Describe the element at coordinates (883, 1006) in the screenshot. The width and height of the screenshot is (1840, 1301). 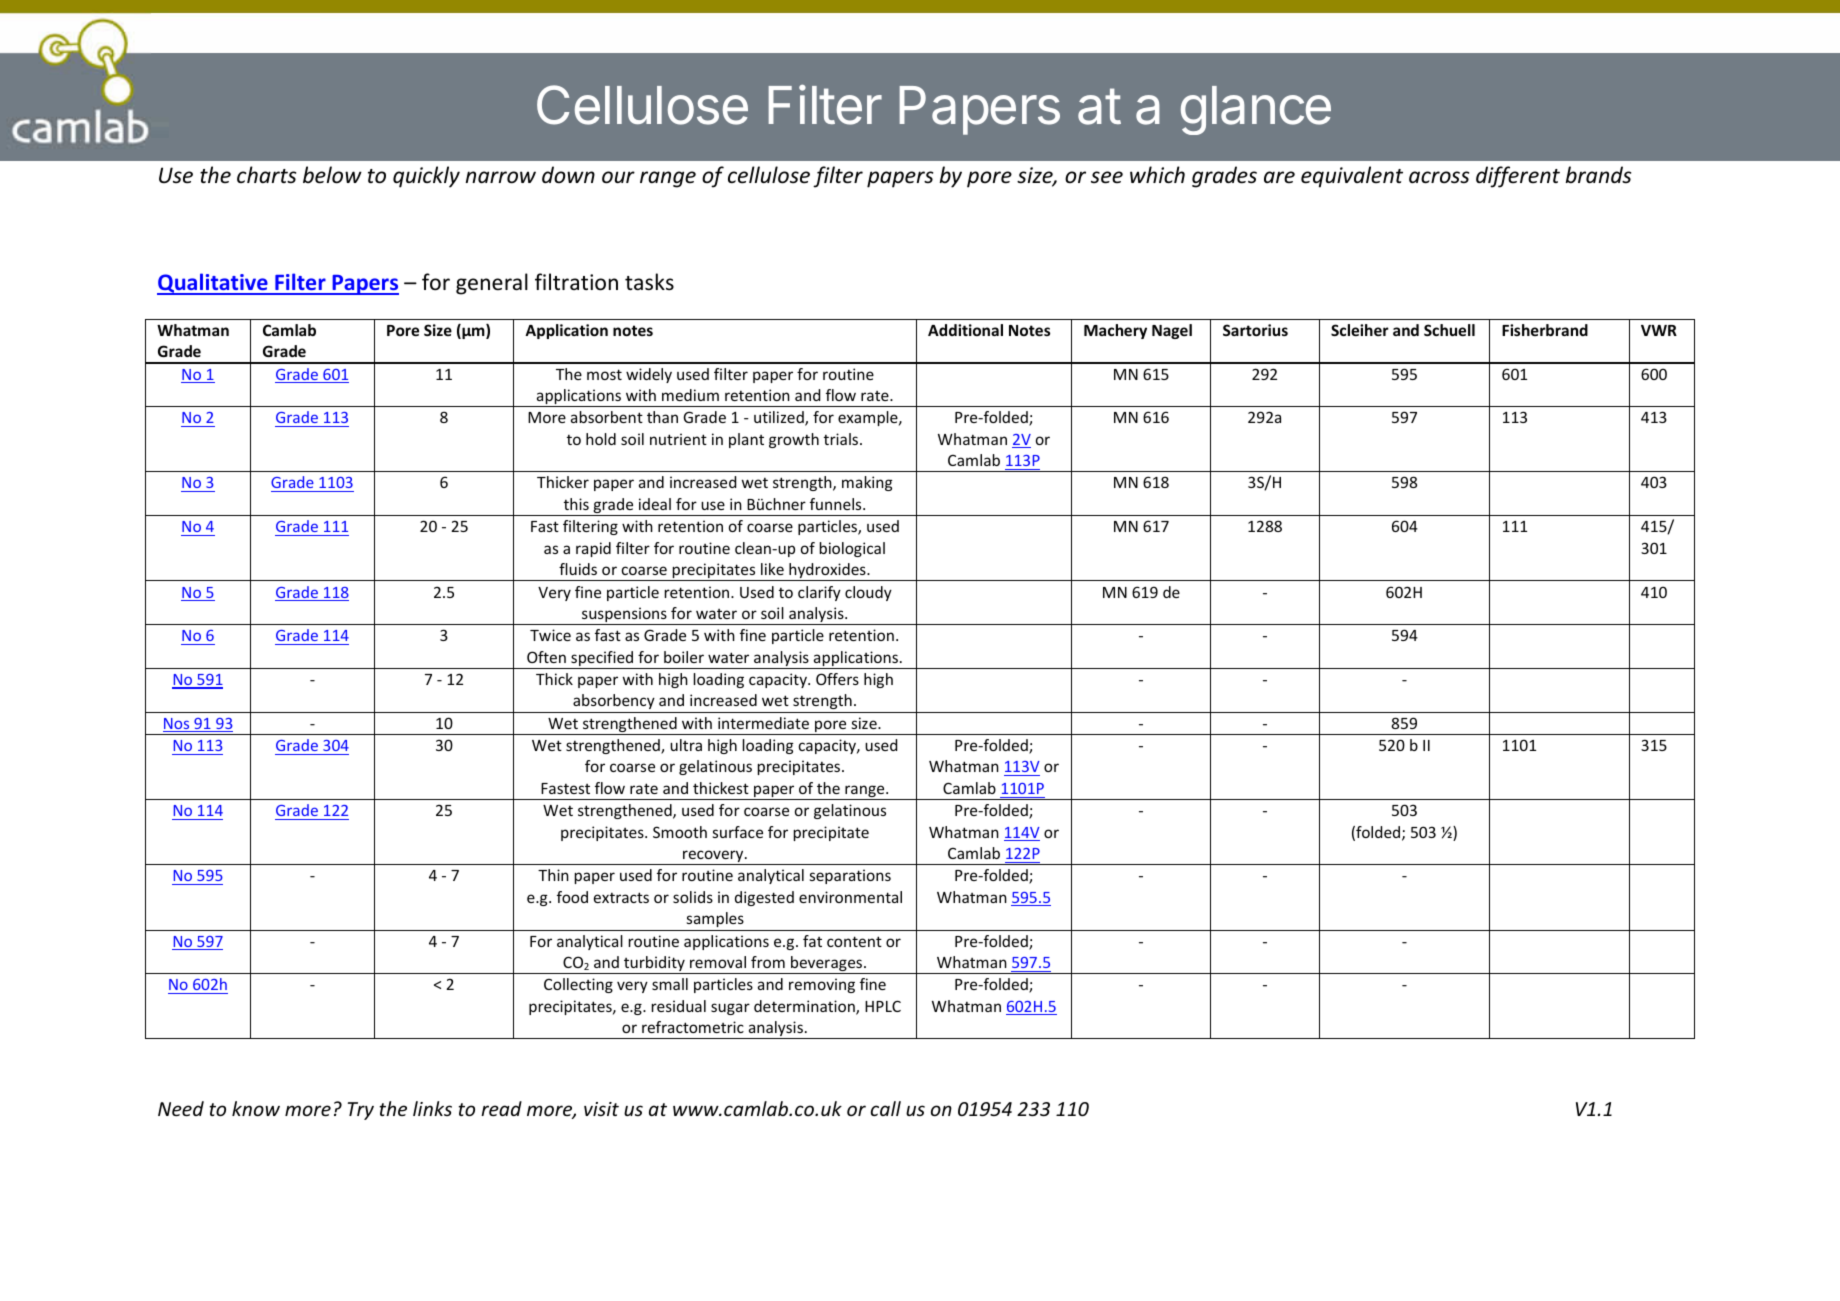
I see `HPLC` at that location.
